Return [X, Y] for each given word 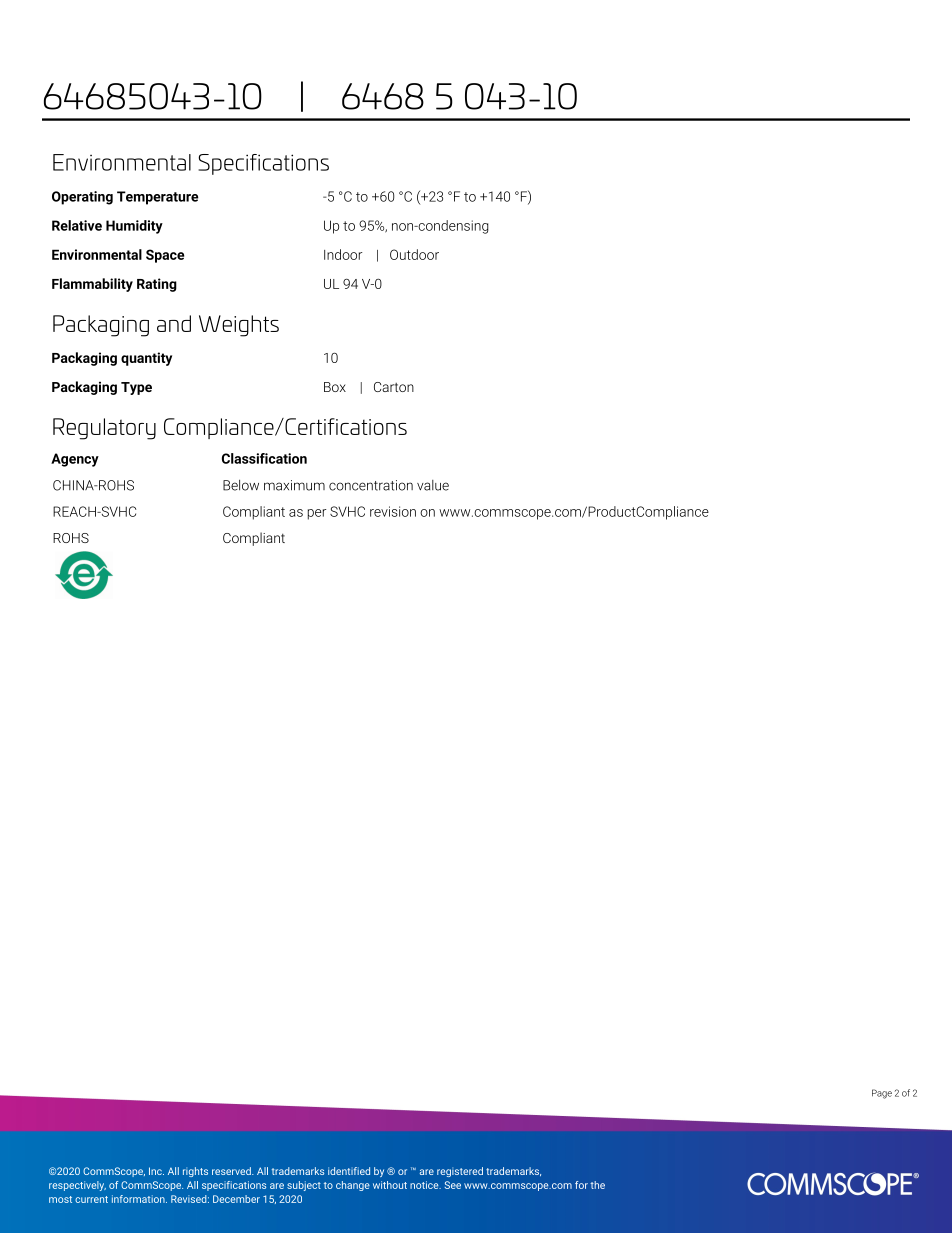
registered [460, 1172]
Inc [156, 1171]
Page [882, 1094]
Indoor [343, 254]
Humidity [134, 227]
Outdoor [414, 254]
